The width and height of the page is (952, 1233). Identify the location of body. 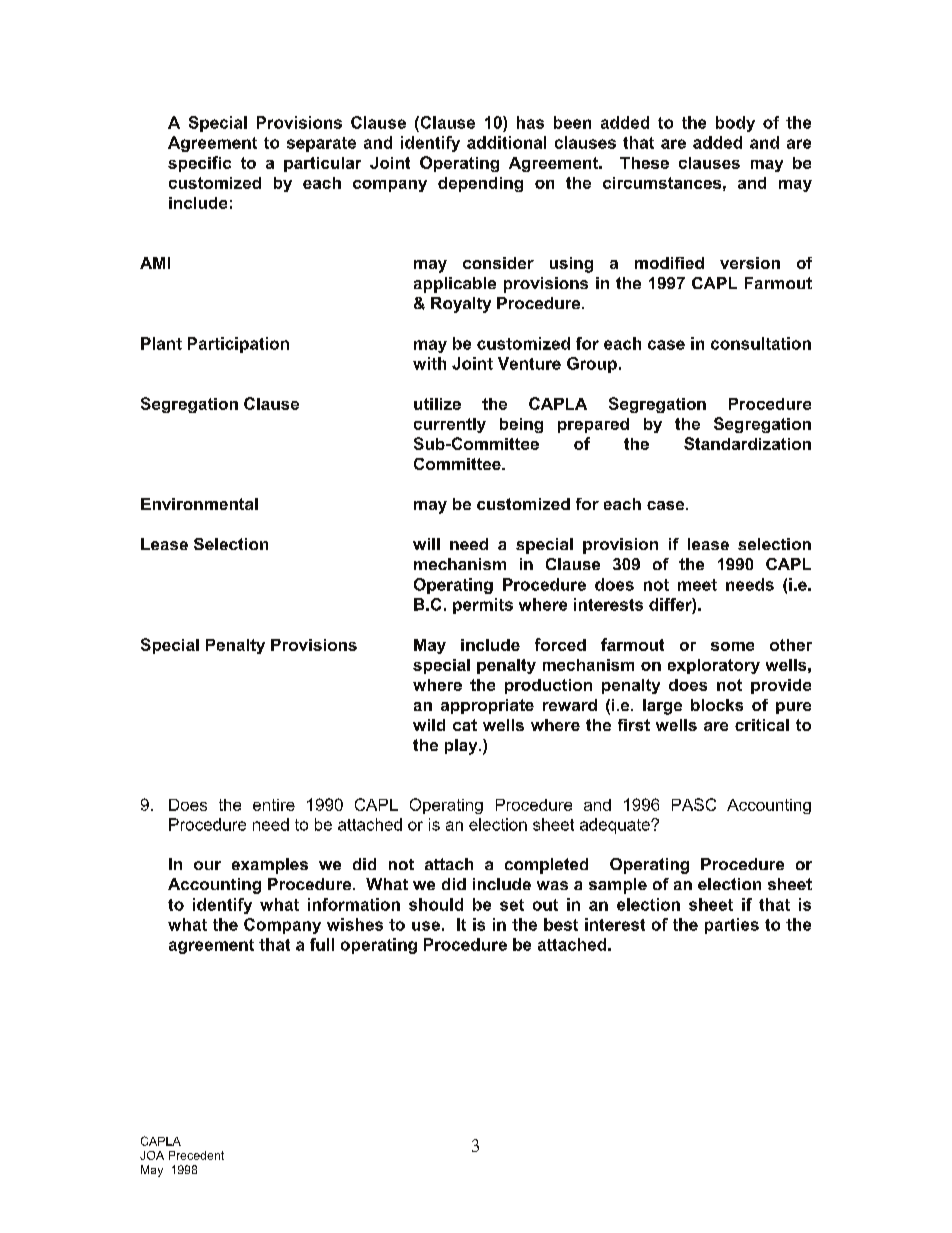
(735, 124).
